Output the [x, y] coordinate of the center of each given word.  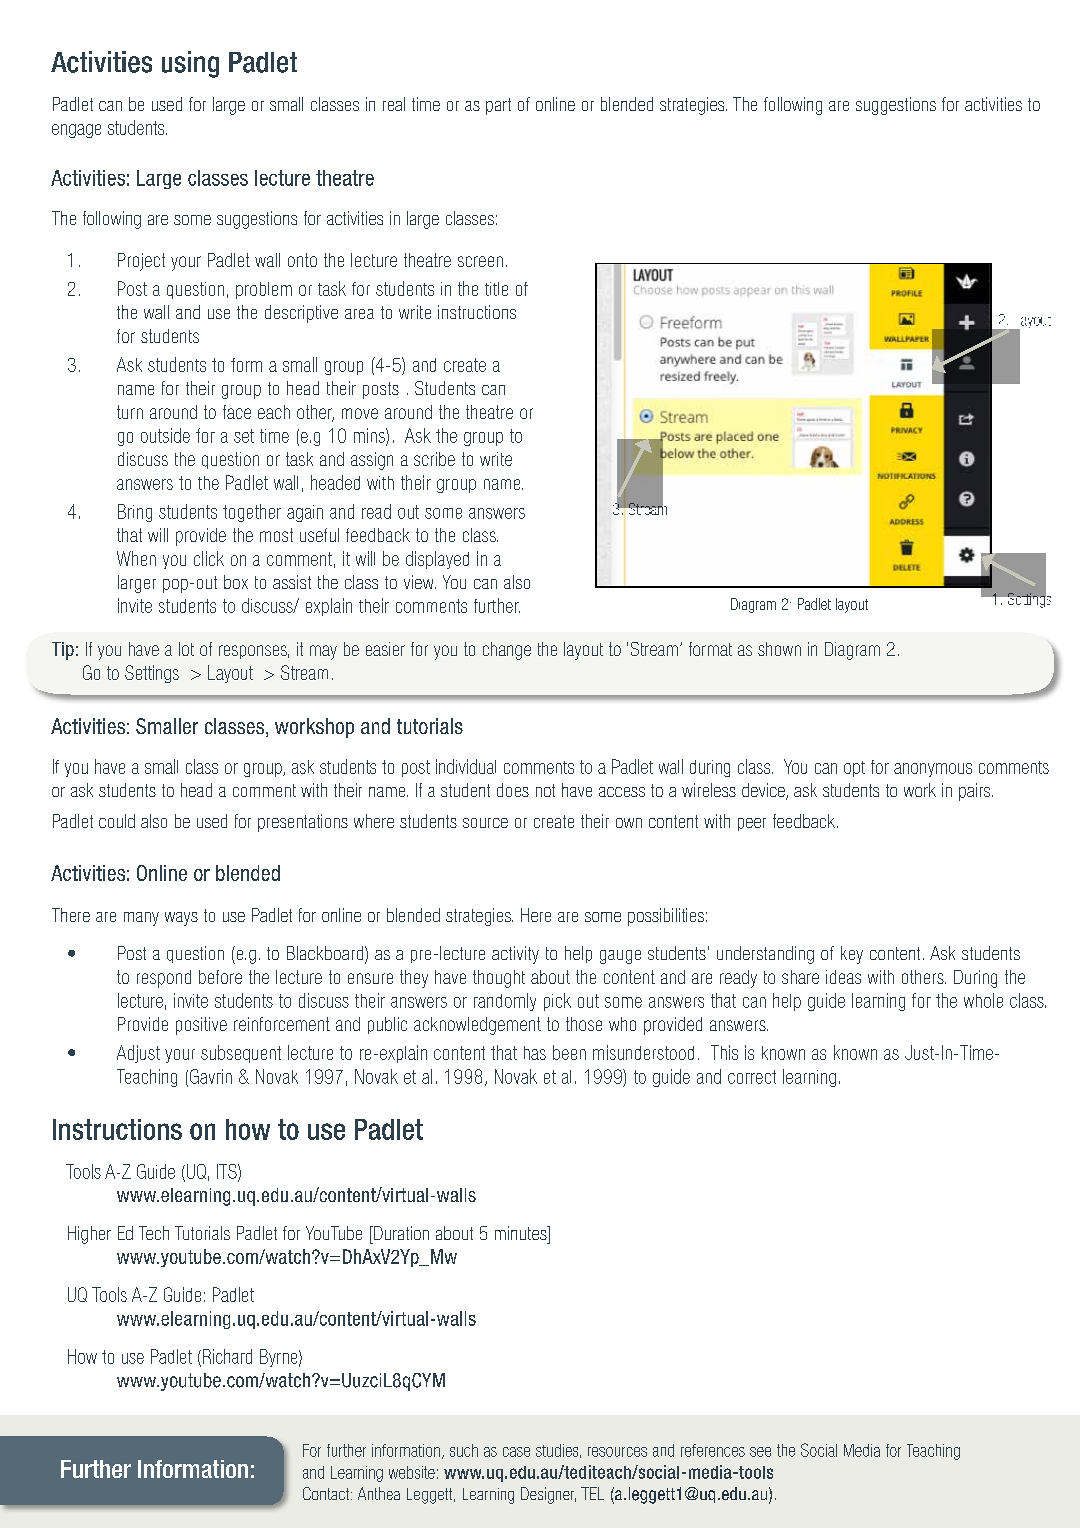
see [760, 1452]
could [117, 821]
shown [779, 649]
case [516, 1452]
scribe [434, 459]
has [535, 1053]
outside [165, 435]
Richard [226, 1357]
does [513, 790]
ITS [228, 1172]
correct [752, 1077]
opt [854, 769]
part [498, 106]
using [190, 64]
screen [480, 261]
